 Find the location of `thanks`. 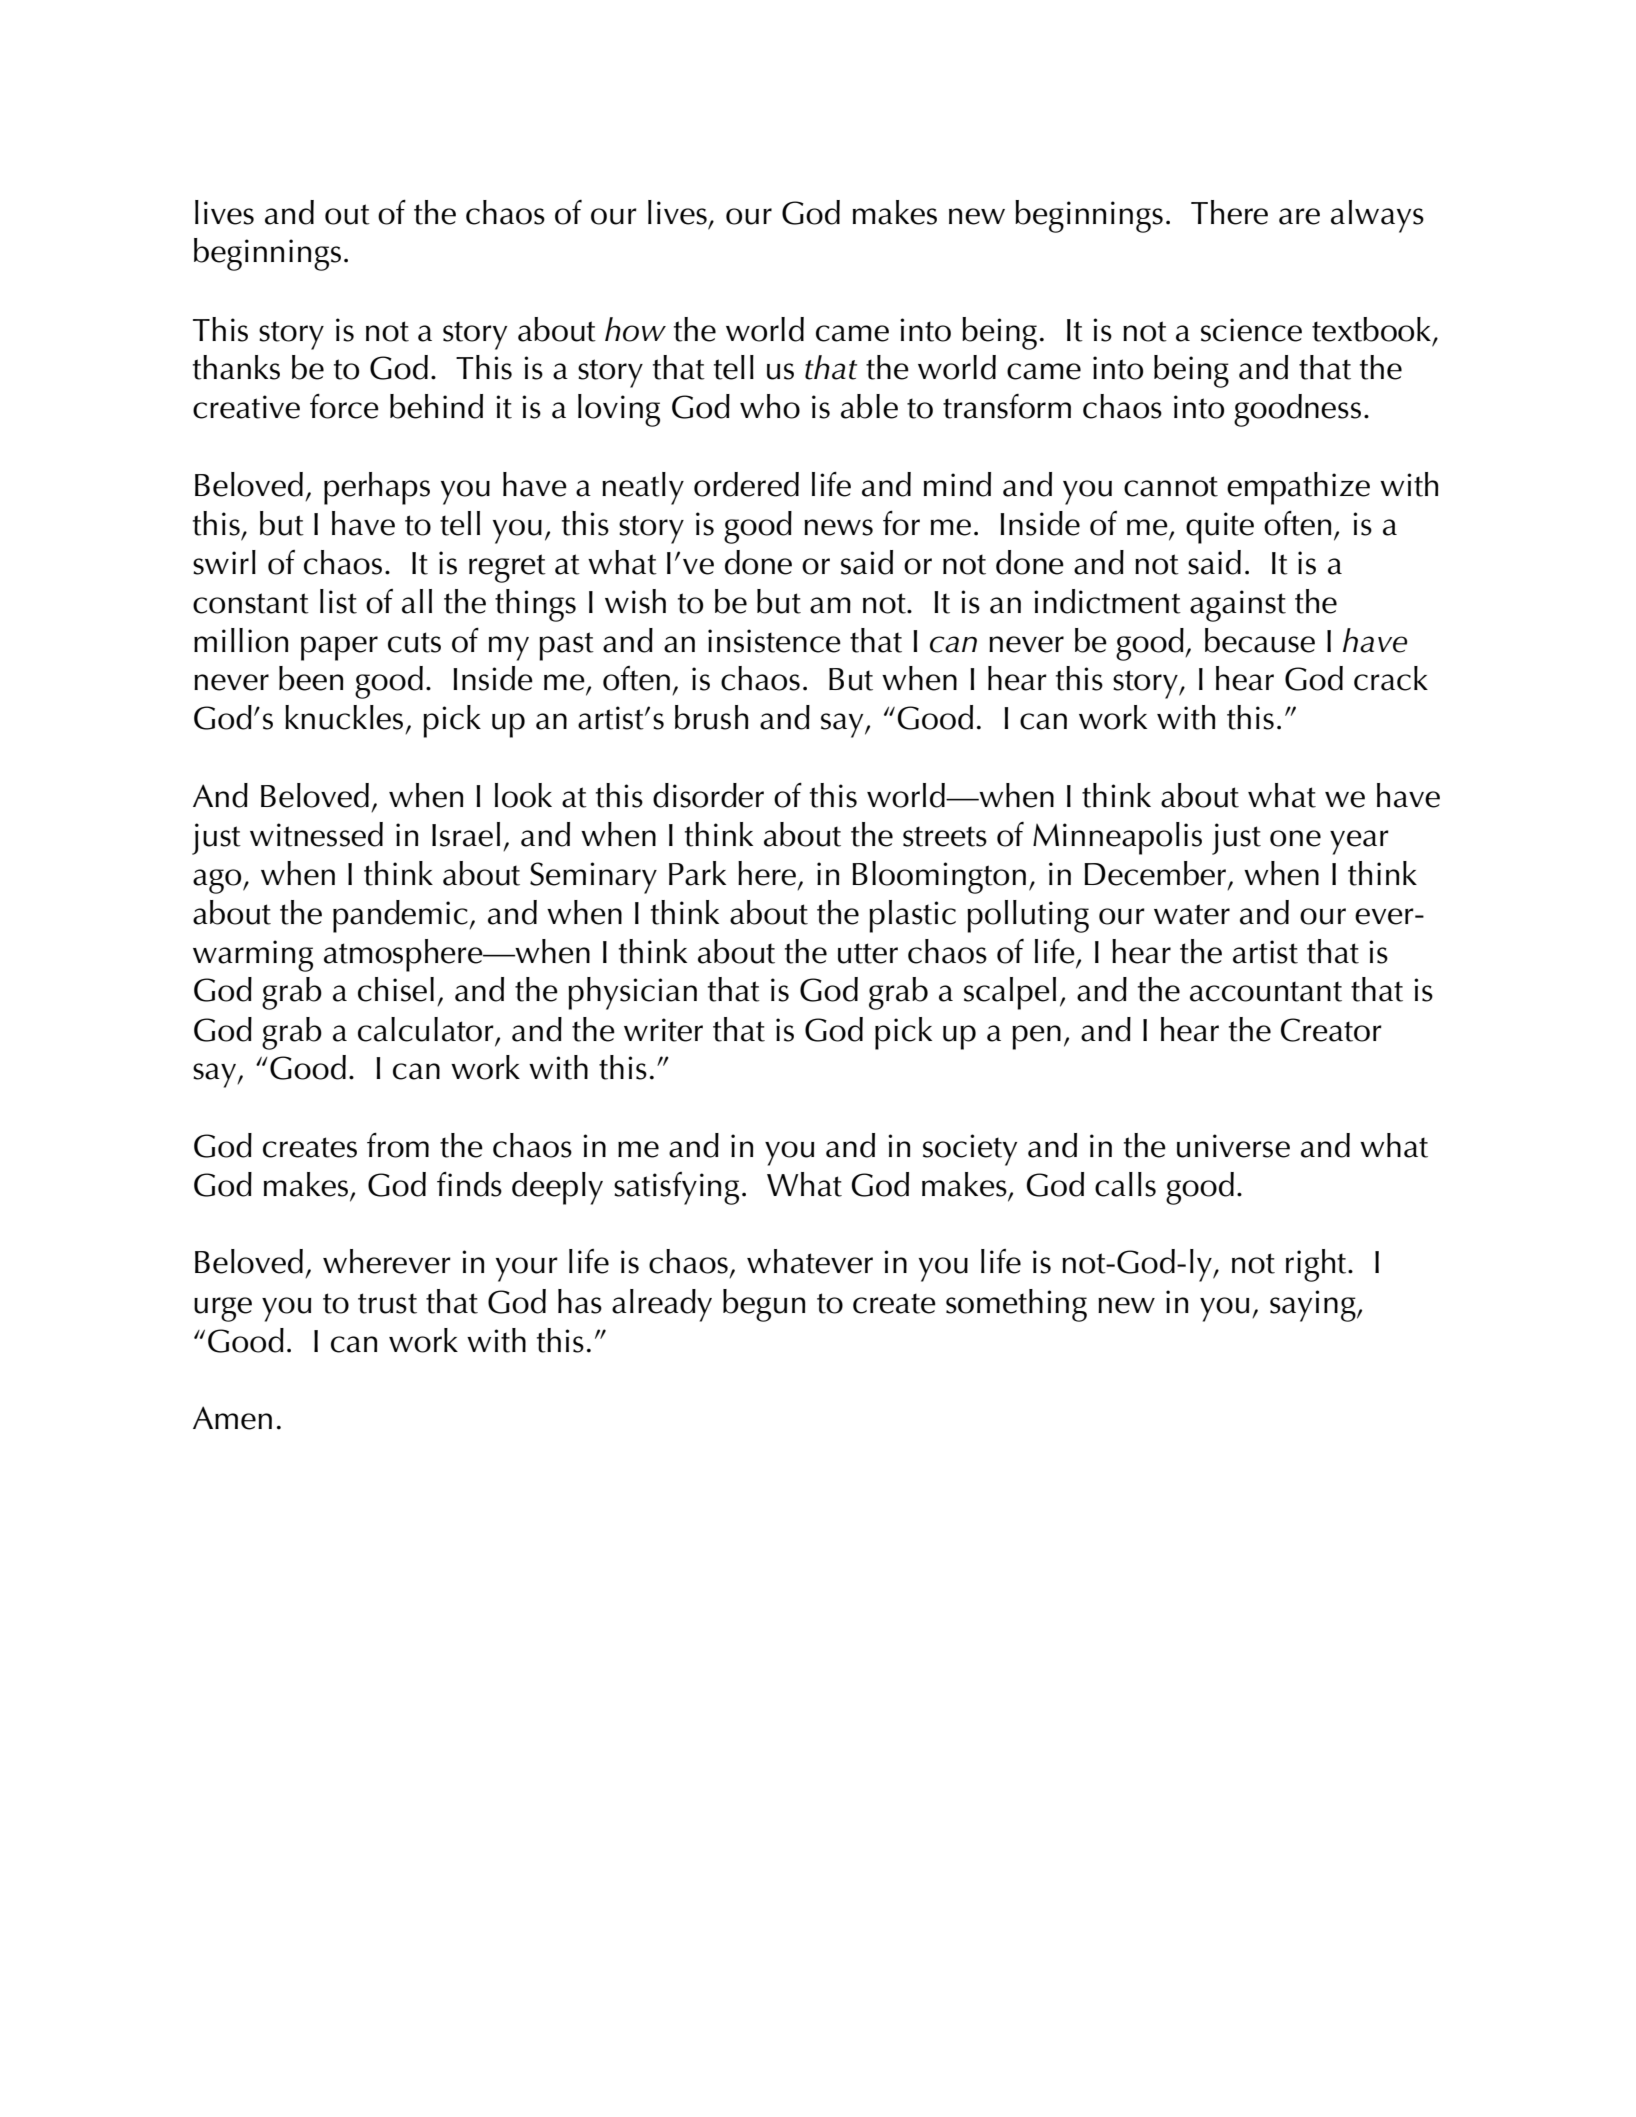

thanks is located at coordinates (236, 367).
